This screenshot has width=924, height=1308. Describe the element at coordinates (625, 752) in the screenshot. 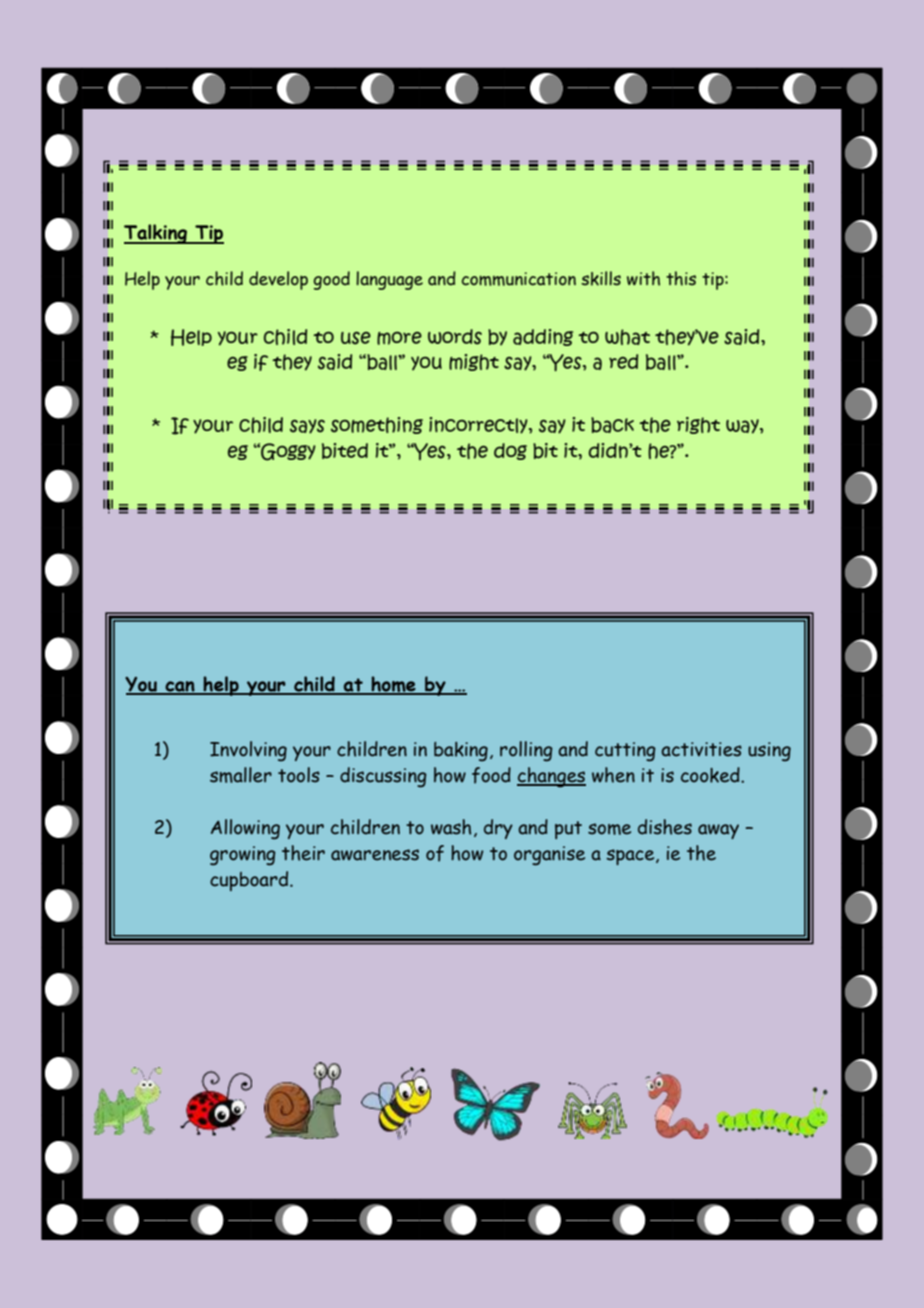

I see `cutting` at that location.
